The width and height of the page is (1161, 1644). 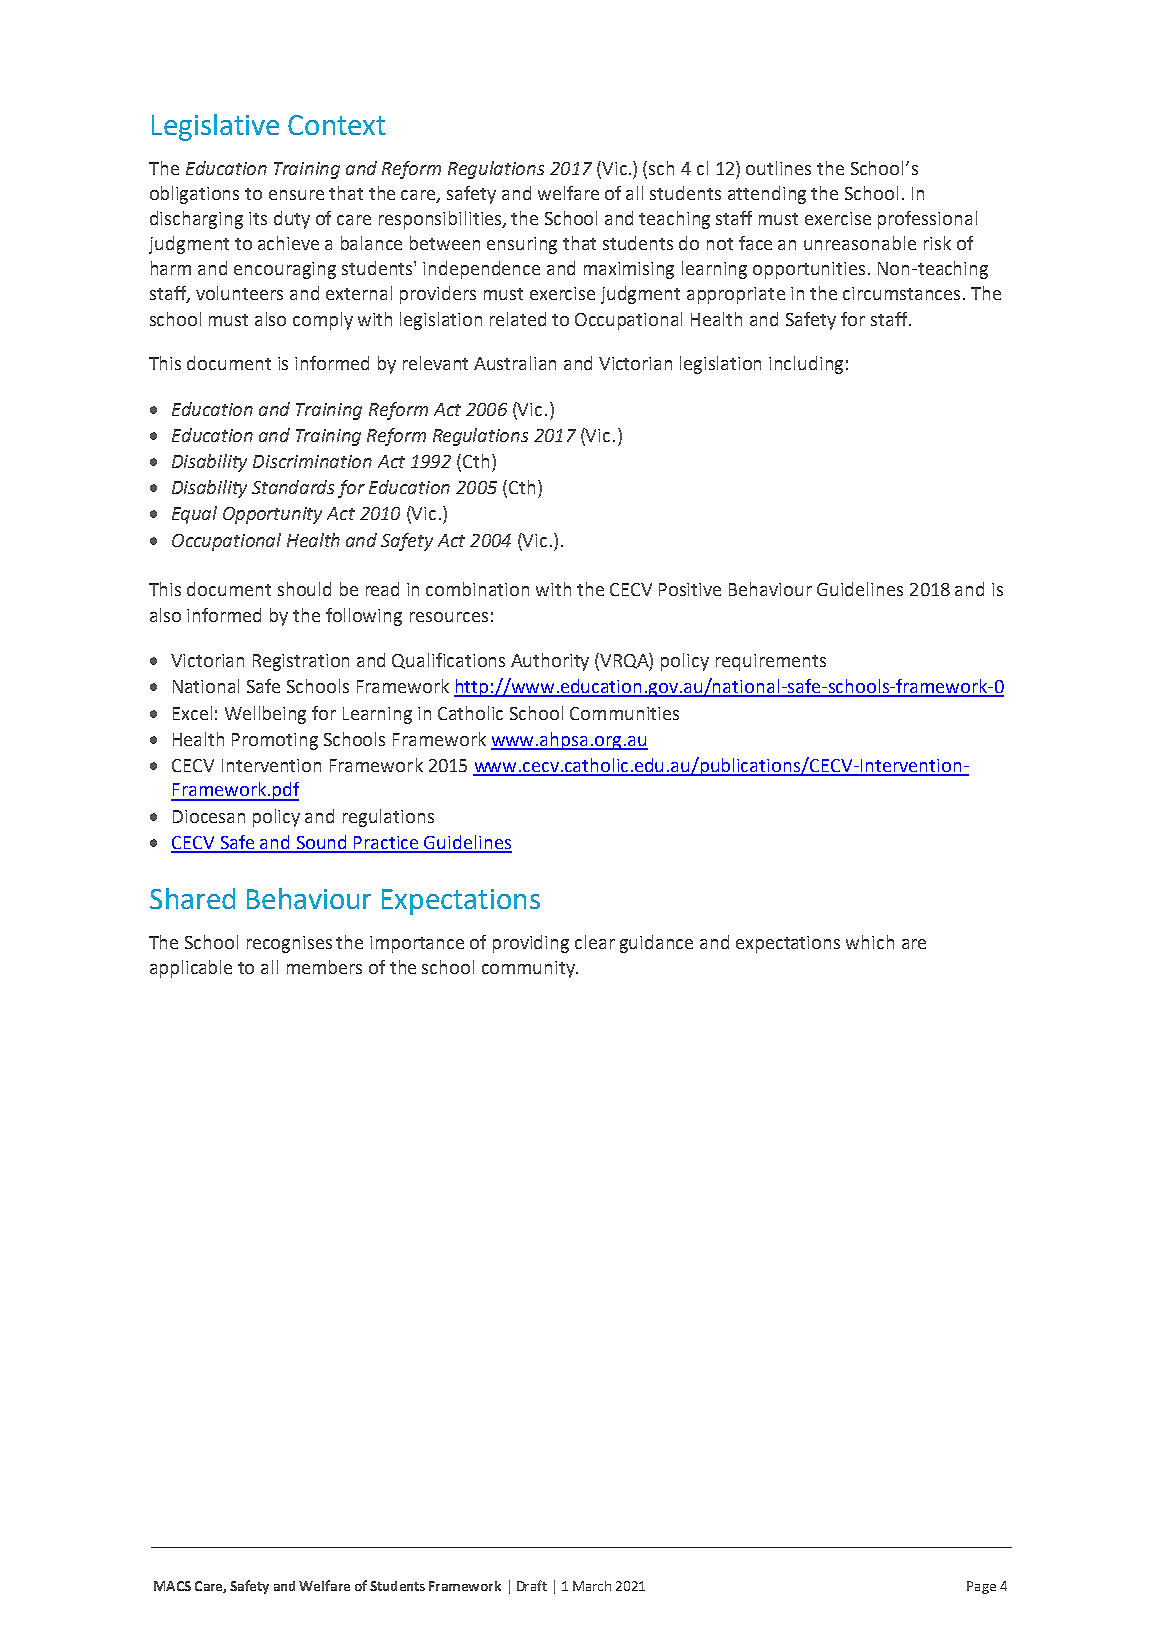 I want to click on Registration, so click(x=301, y=662).
